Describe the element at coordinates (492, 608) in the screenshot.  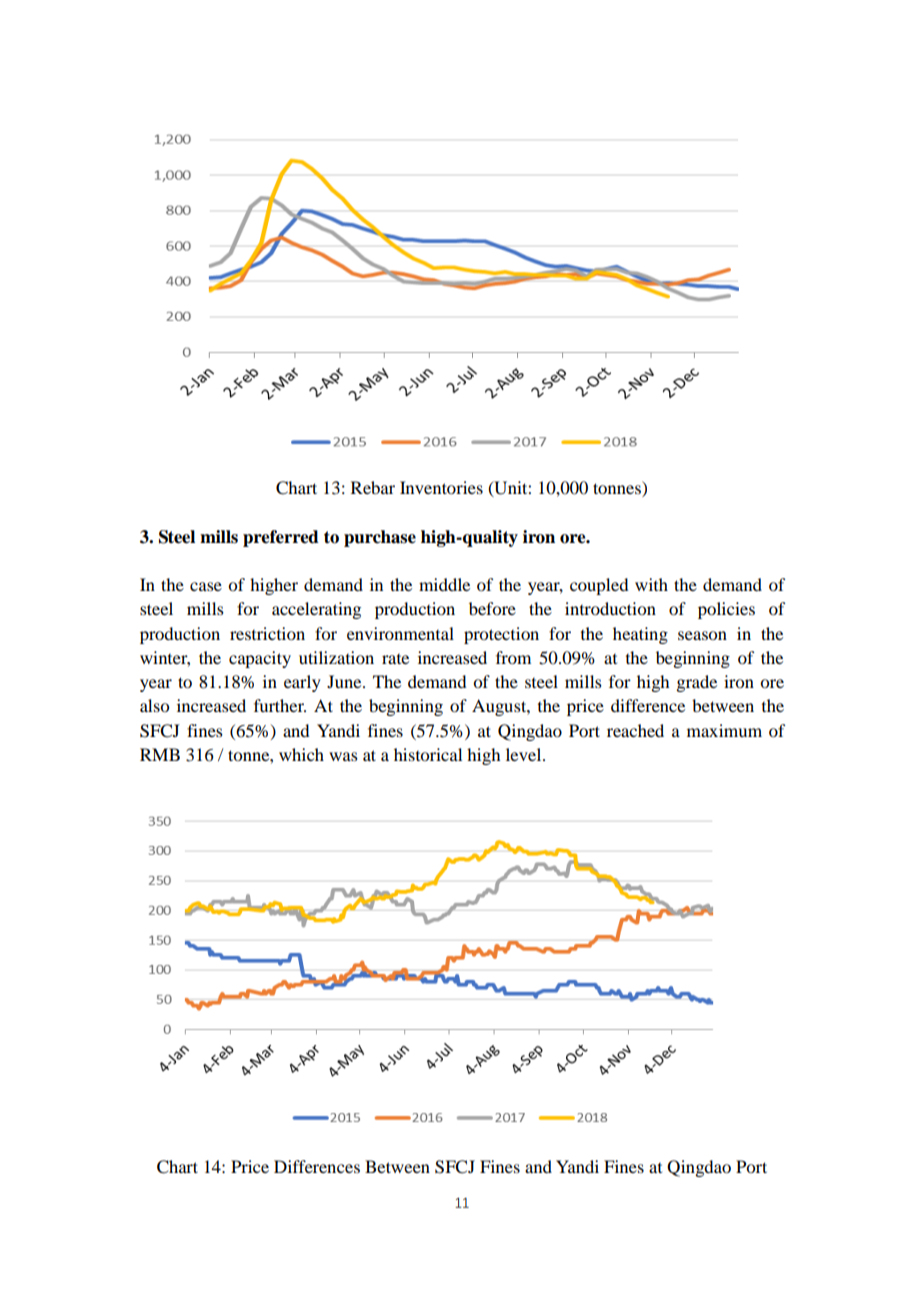
I see `before` at that location.
